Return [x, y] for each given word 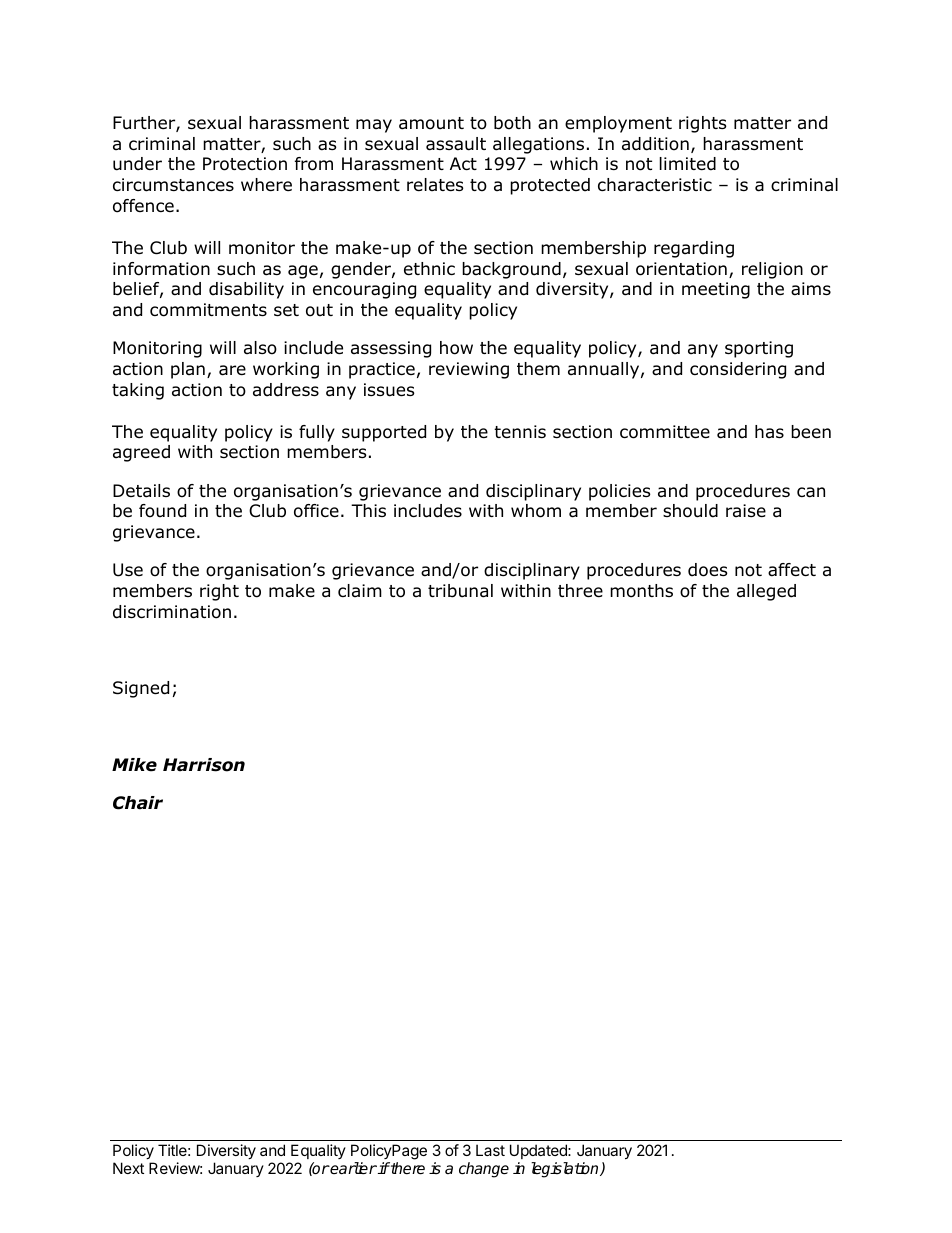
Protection [245, 164]
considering [738, 370]
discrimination [172, 612]
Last [490, 1150]
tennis [520, 432]
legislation [566, 1170]
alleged [766, 592]
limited [688, 164]
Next [128, 1168]
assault [456, 144]
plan [188, 370]
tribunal [460, 591]
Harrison [204, 765]
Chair [138, 803]
